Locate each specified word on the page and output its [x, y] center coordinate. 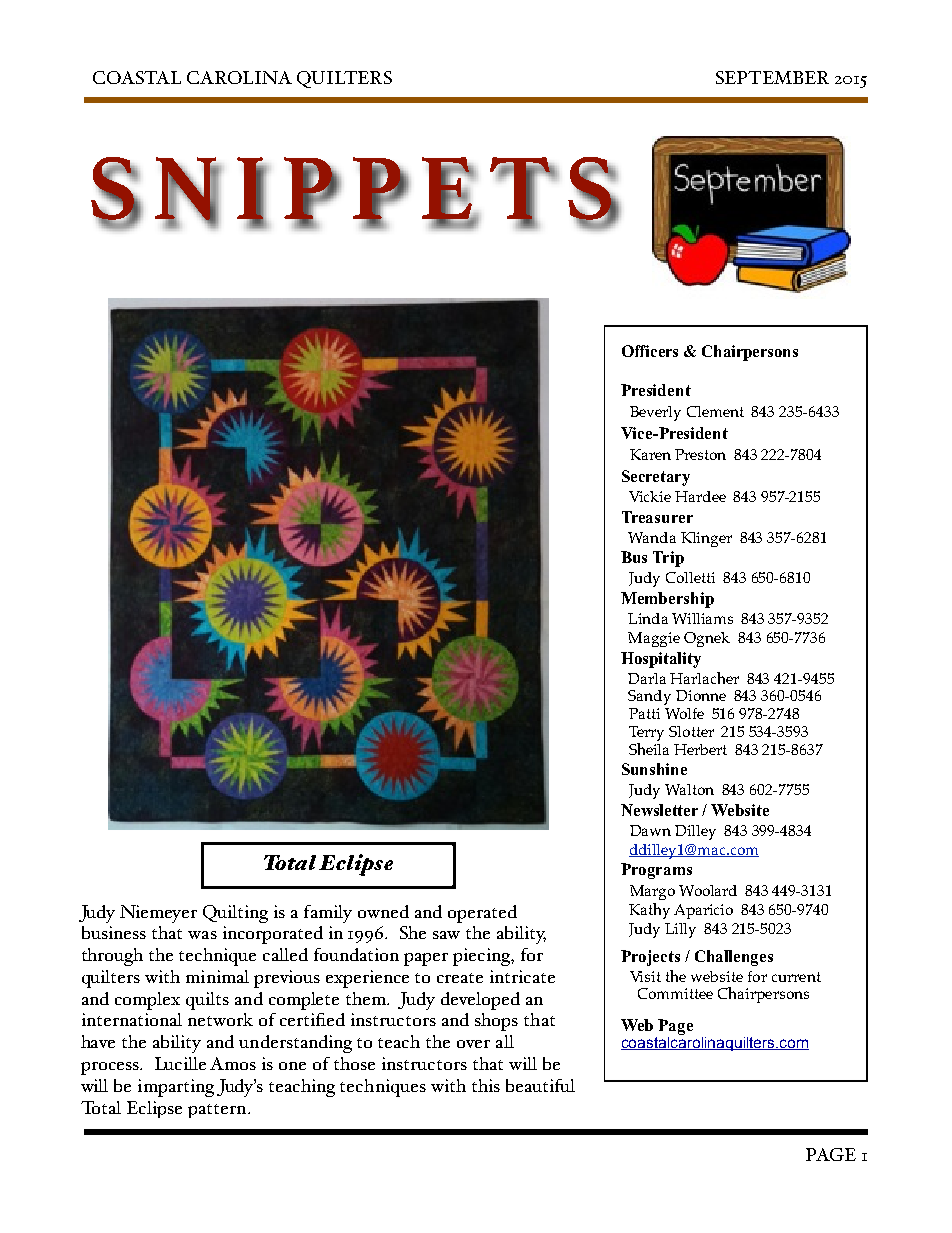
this [486, 1085]
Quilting [235, 914]
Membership [667, 600]
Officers [650, 351]
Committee [675, 993]
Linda [648, 618]
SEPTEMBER [772, 77]
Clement [715, 411]
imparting [176, 1088]
